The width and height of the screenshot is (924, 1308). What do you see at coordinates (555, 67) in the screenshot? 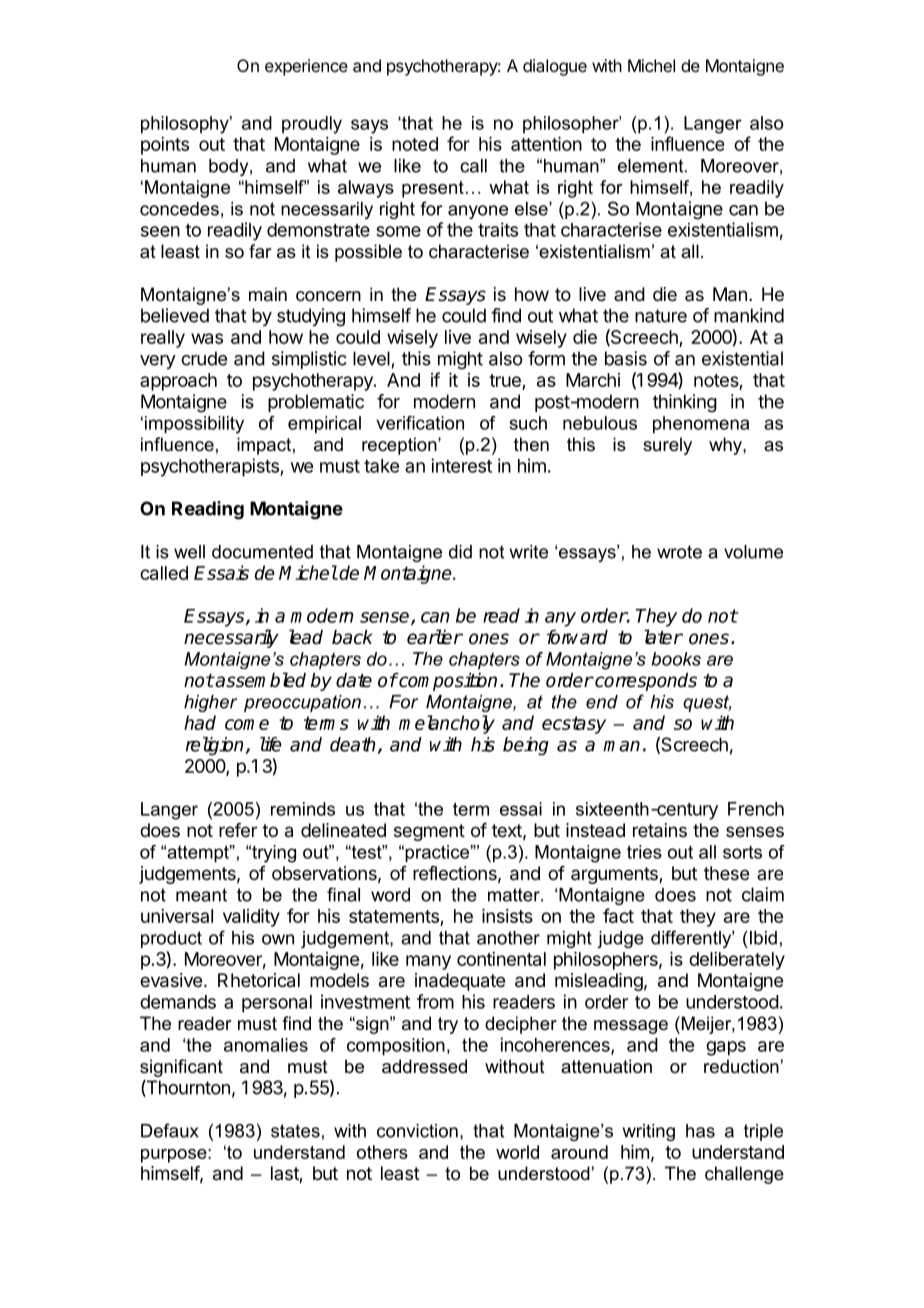
I see `dialogue` at bounding box center [555, 67].
